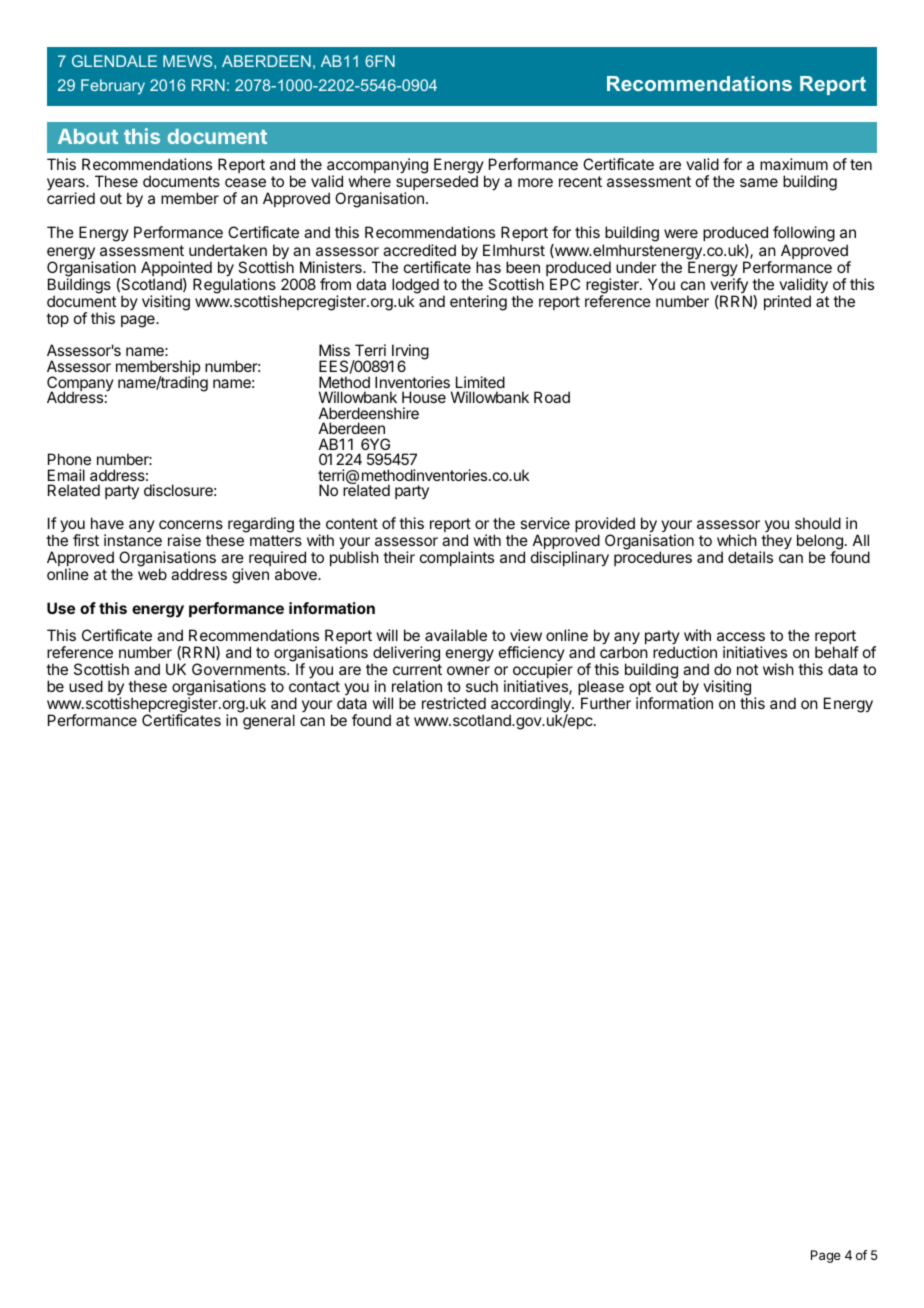 This screenshot has width=924, height=1308. I want to click on should, so click(818, 523).
